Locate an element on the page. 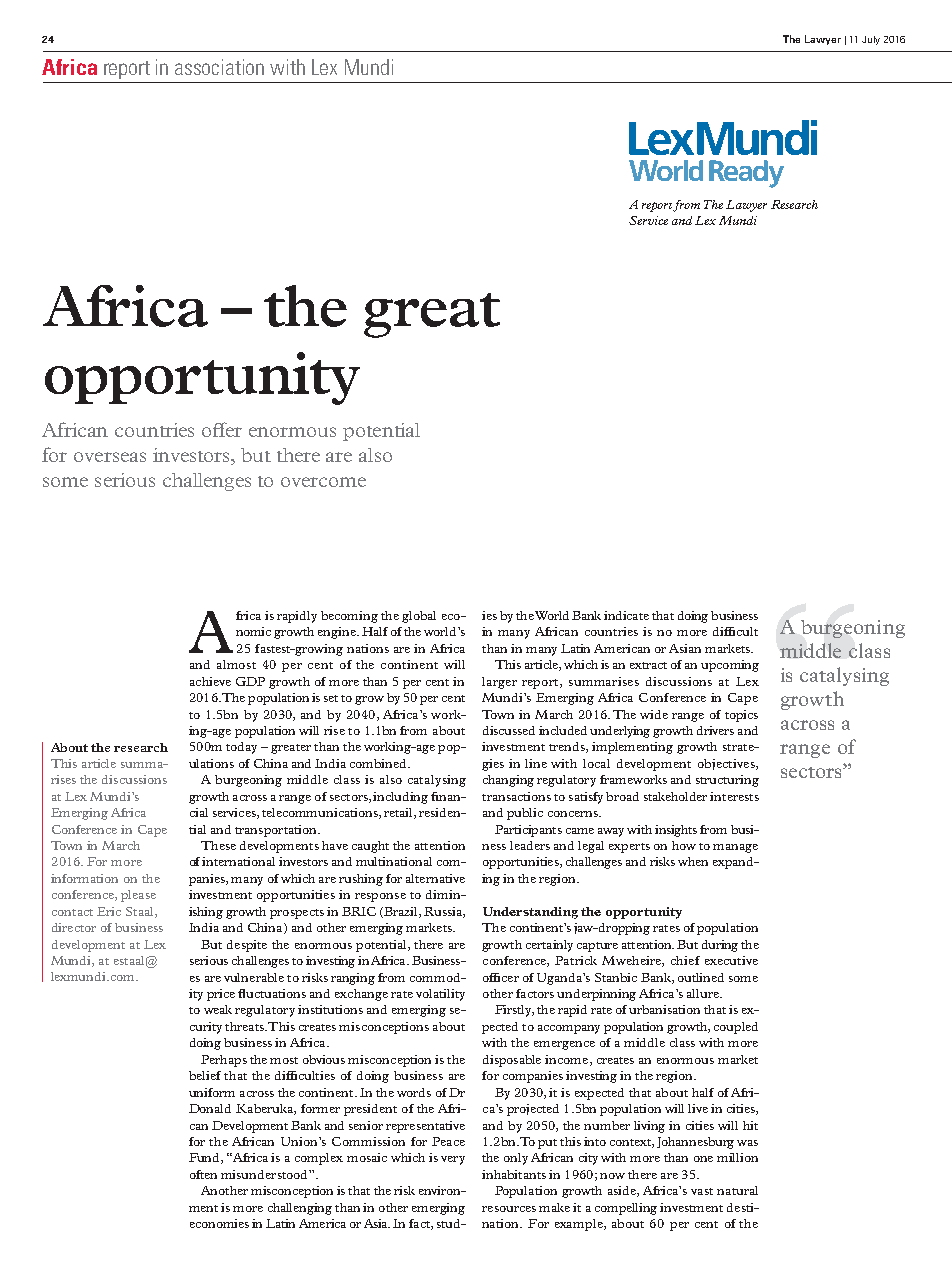  association is located at coordinates (219, 67).
